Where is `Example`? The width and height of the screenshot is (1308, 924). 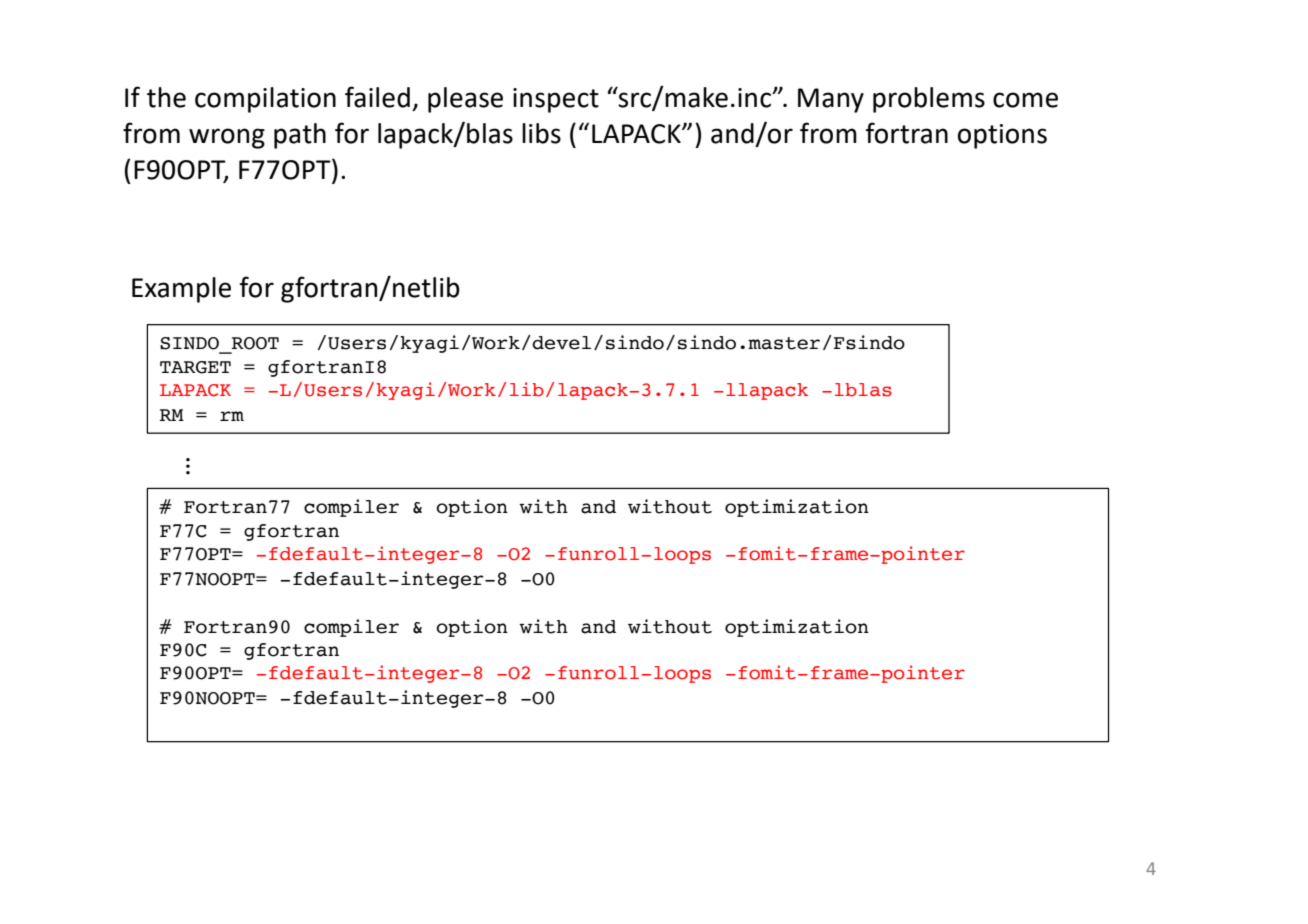
Example is located at coordinates (181, 290).
